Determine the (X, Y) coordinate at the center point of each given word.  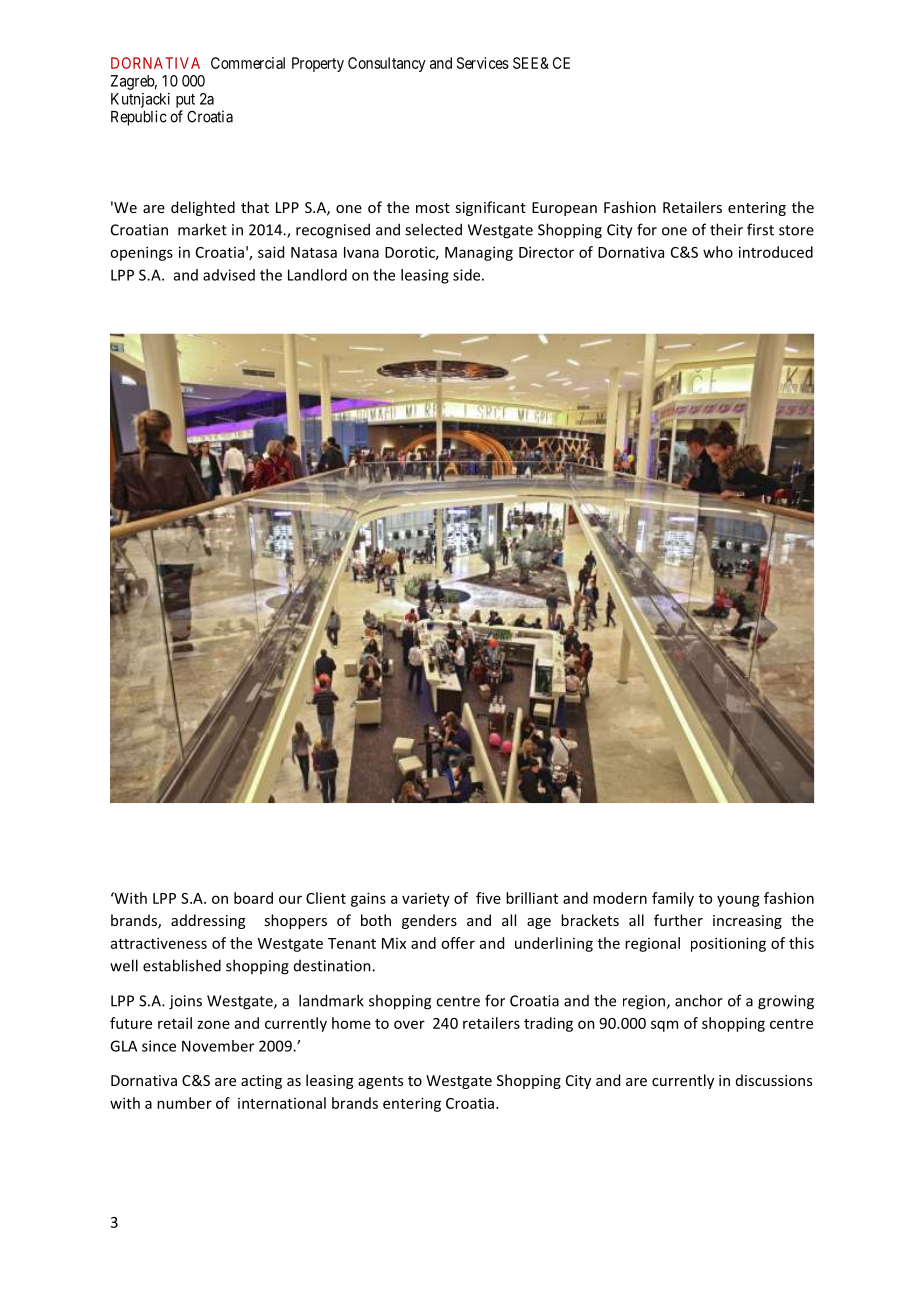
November (218, 1046)
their (726, 229)
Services (483, 63)
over (409, 1024)
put (185, 101)
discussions (774, 1080)
